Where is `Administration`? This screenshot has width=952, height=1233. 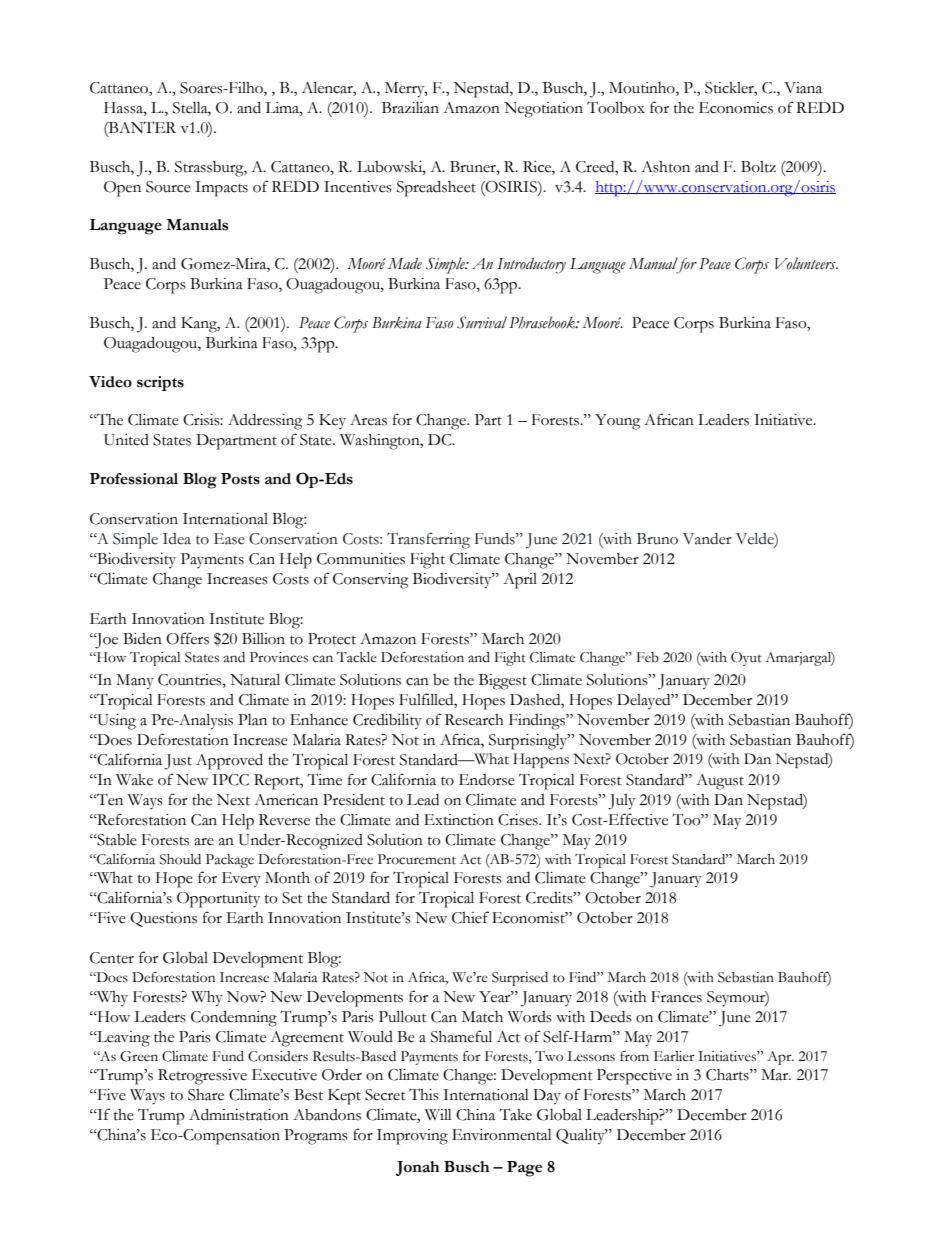 Administration is located at coordinates (239, 1114).
